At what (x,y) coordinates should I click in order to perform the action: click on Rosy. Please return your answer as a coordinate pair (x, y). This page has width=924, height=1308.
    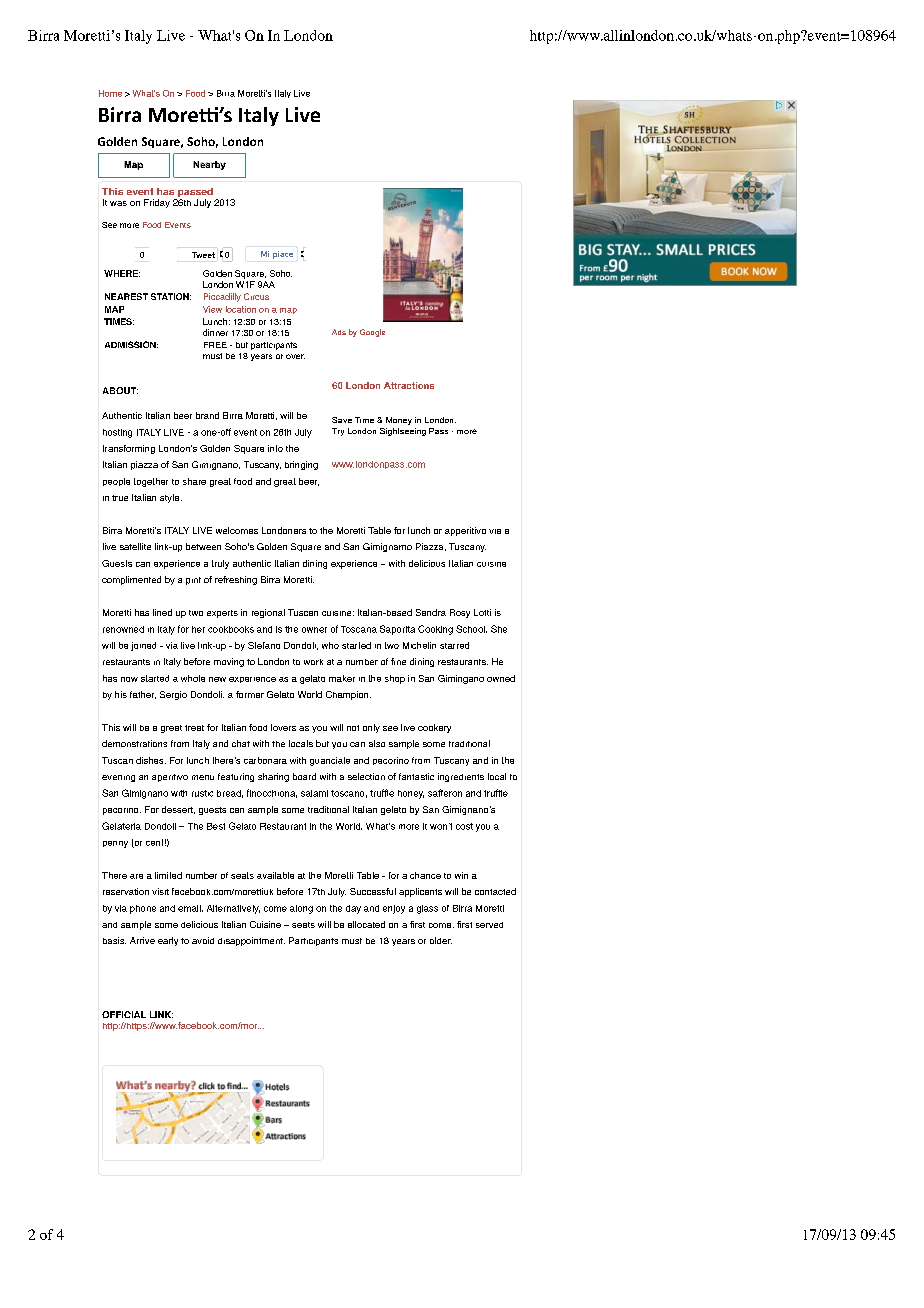
    Looking at the image, I should click on (460, 613).
